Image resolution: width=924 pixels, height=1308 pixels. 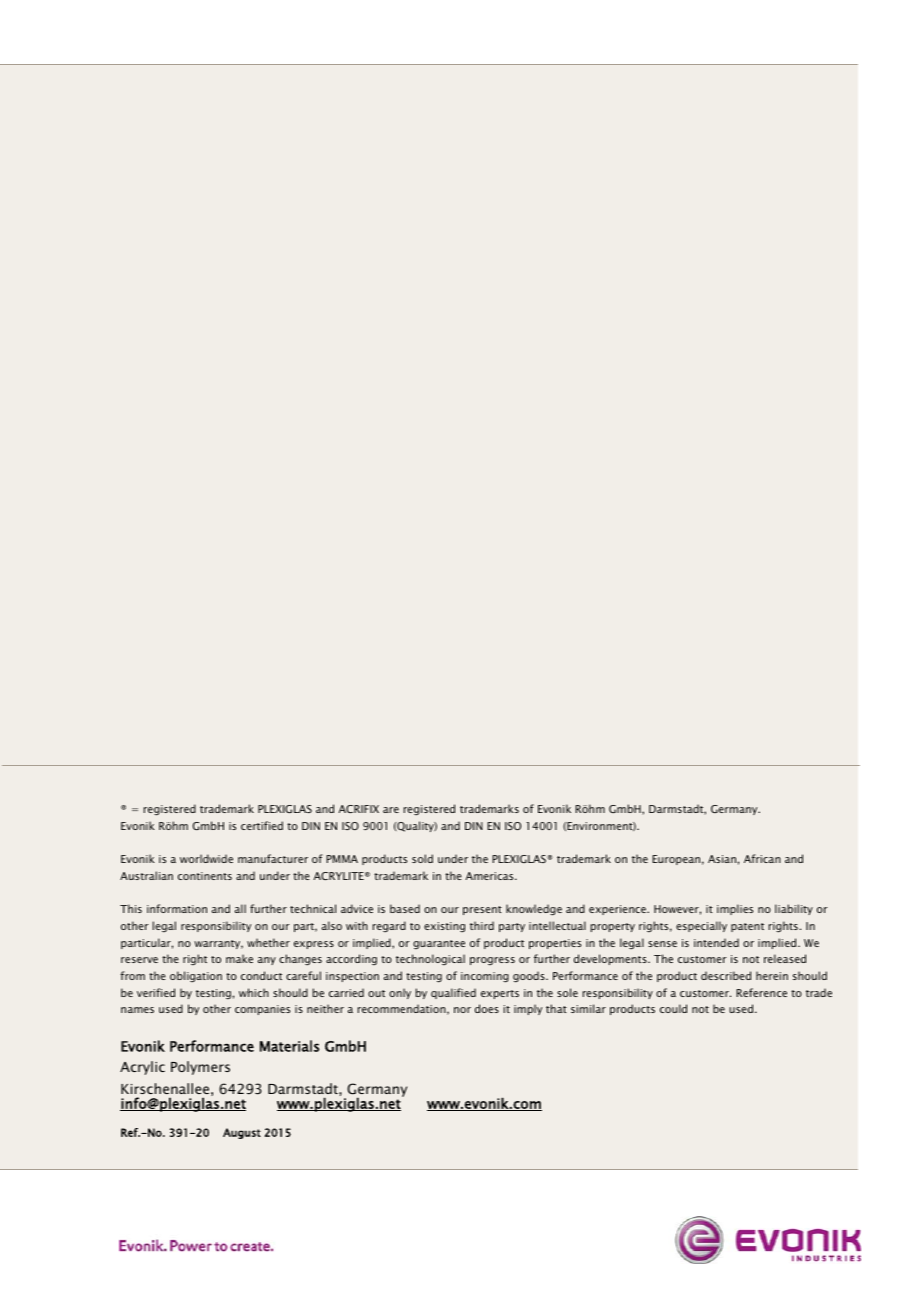 I want to click on sold, so click(x=422, y=858).
